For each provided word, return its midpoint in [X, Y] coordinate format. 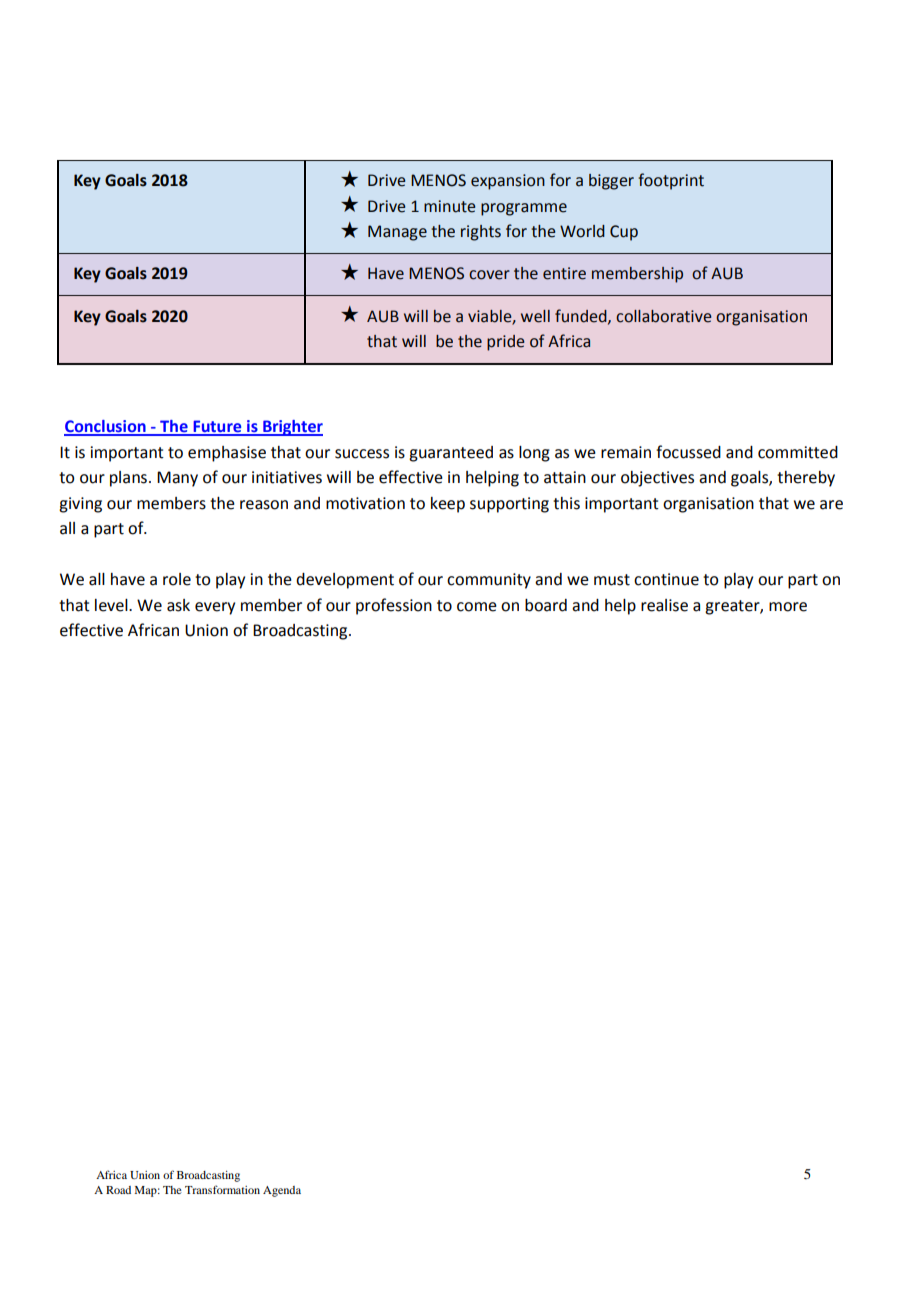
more [788, 607]
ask [178, 605]
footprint [671, 181]
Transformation [222, 1189]
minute [449, 206]
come [477, 607]
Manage [397, 233]
